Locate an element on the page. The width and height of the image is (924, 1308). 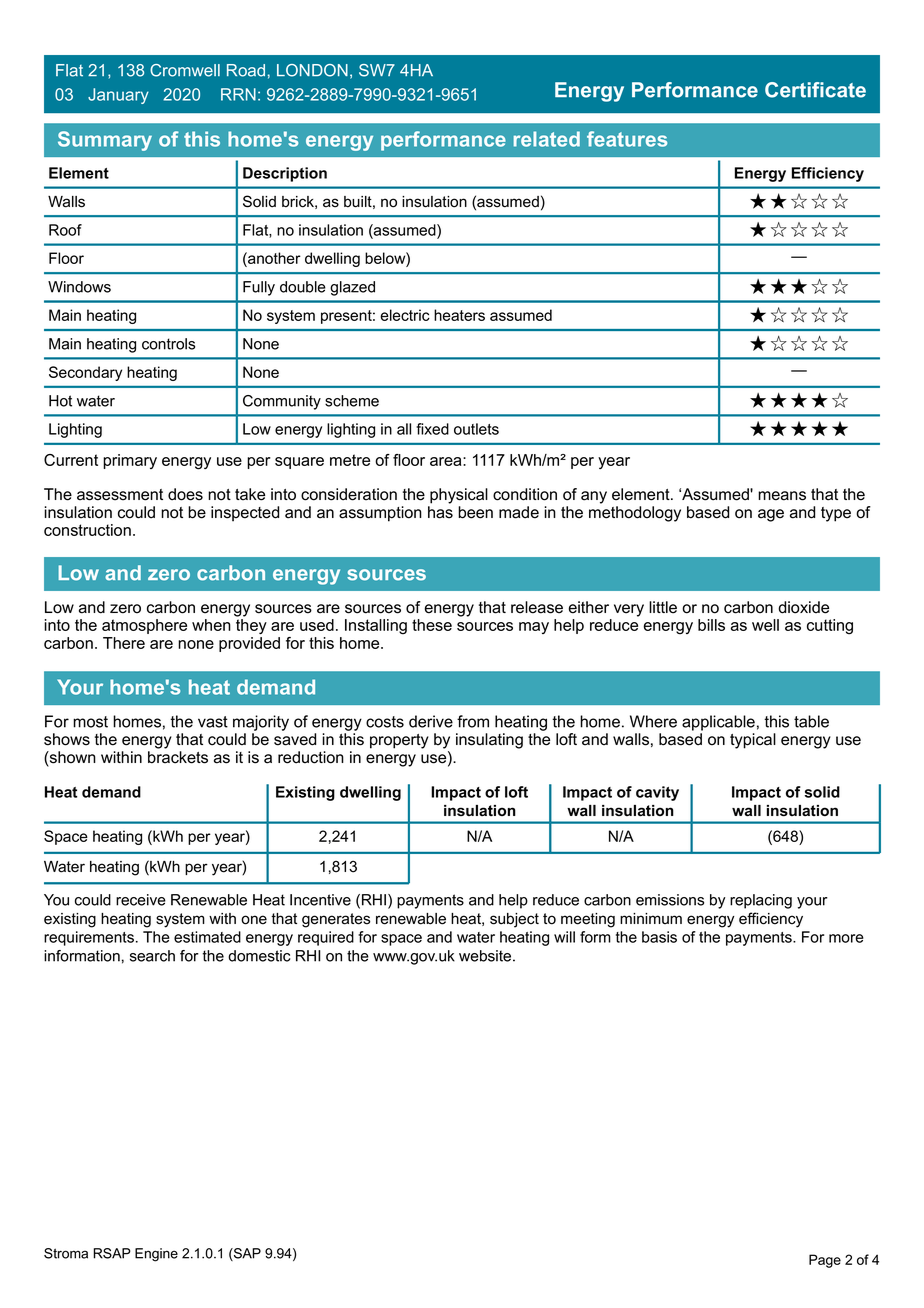
January is located at coordinates (118, 96).
